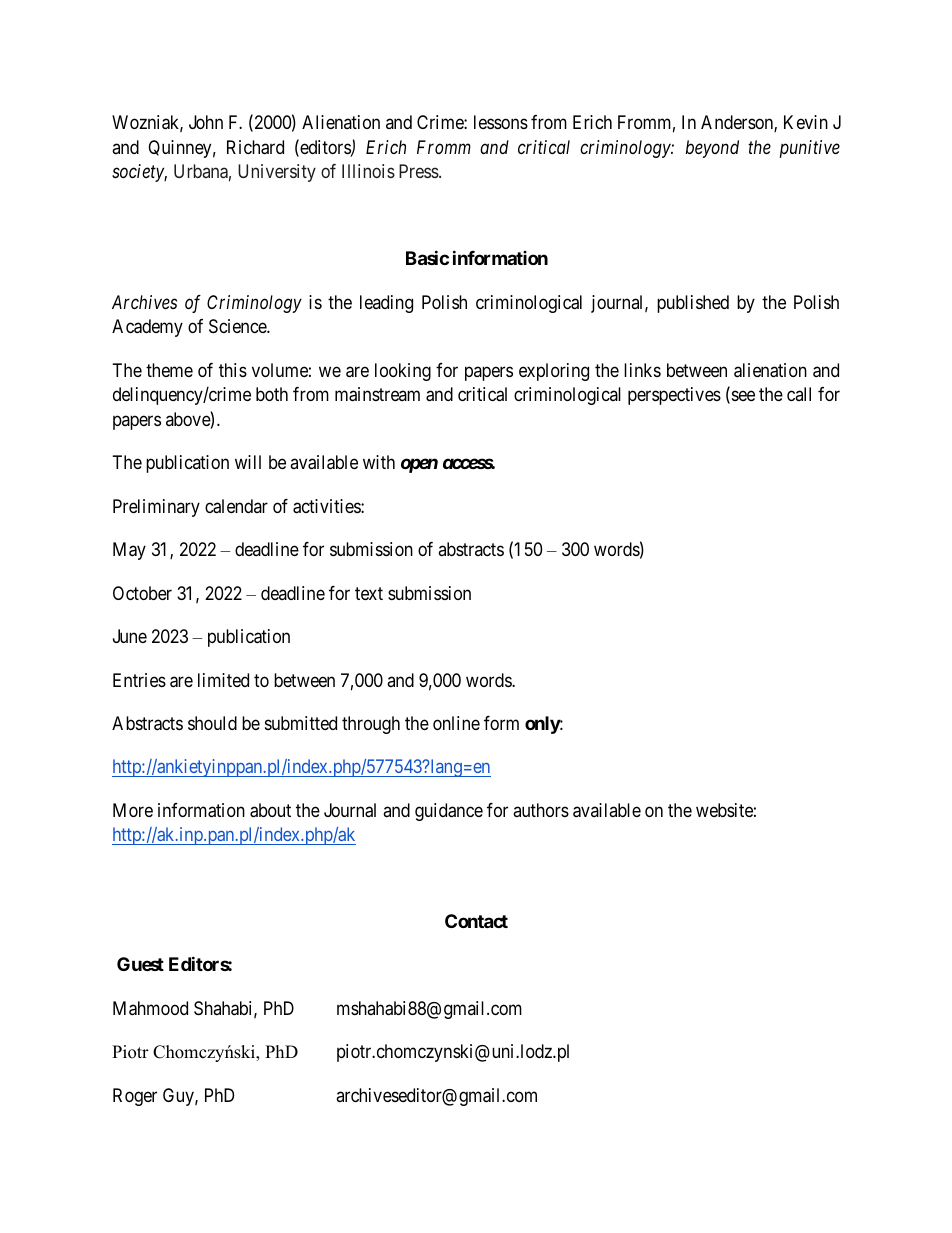 The image size is (952, 1233). Describe the element at coordinates (712, 149) in the page. I see `beyond` at that location.
